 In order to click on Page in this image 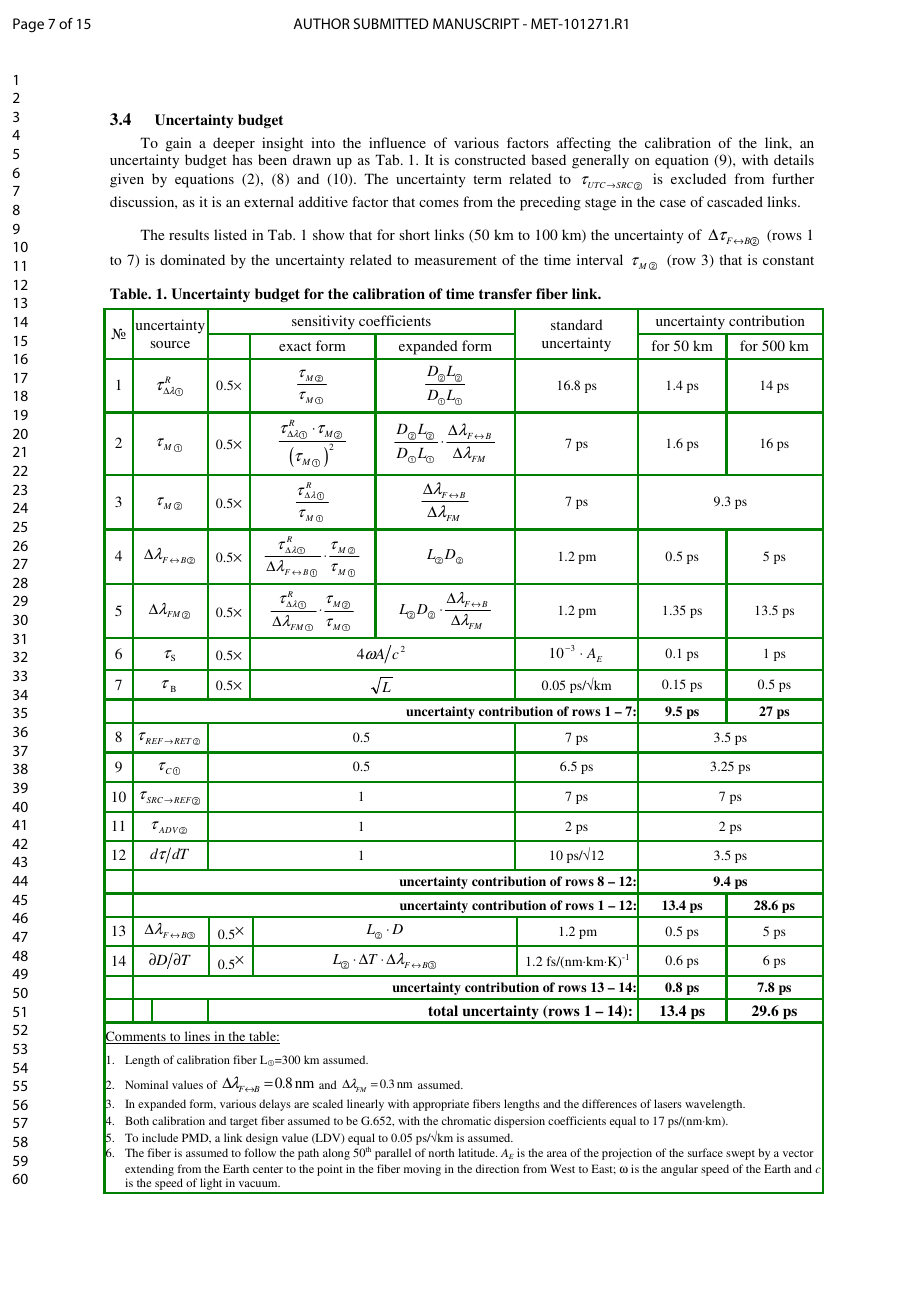, I will do `click(28, 25)`.
